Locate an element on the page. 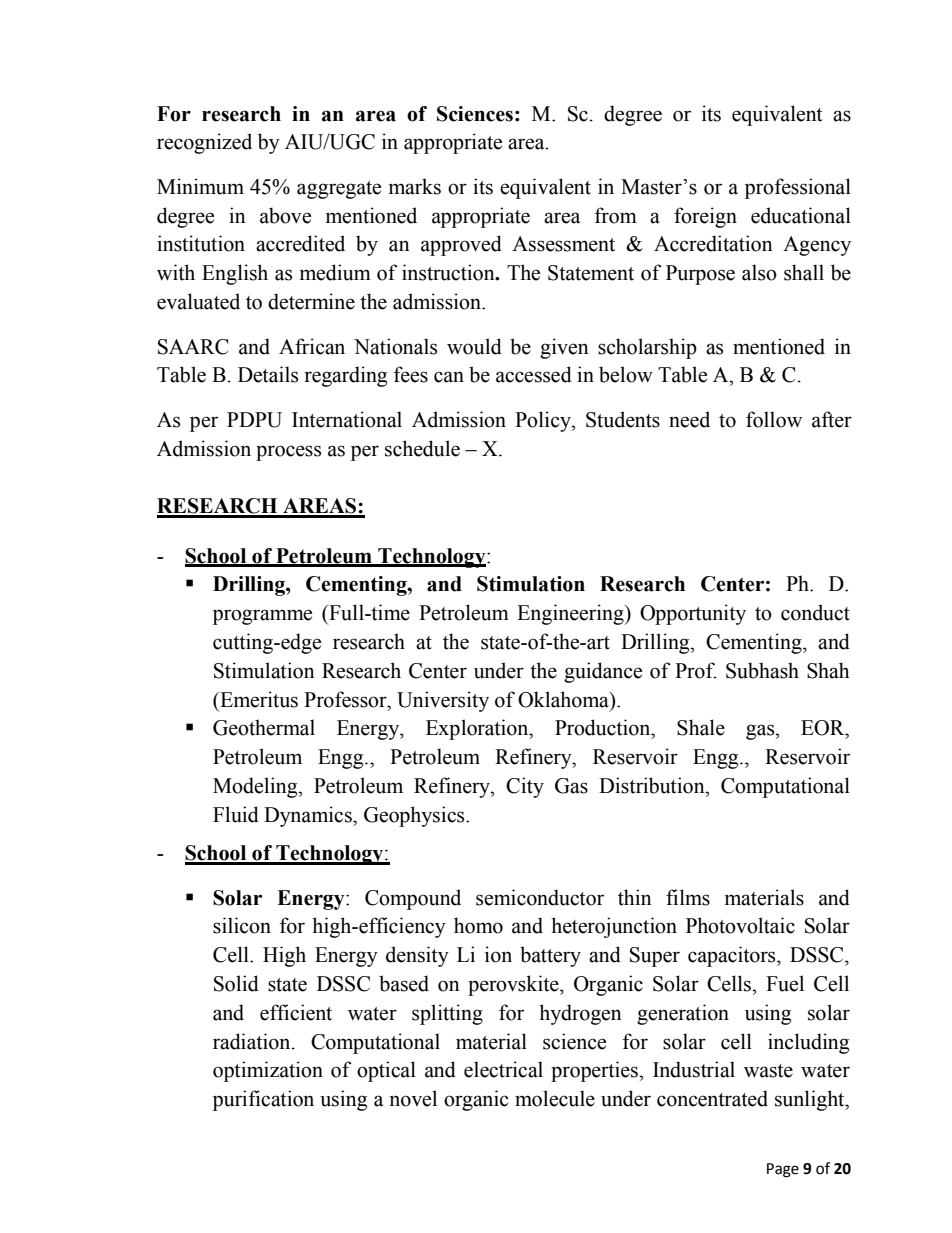  purification is located at coordinates (263, 1100).
